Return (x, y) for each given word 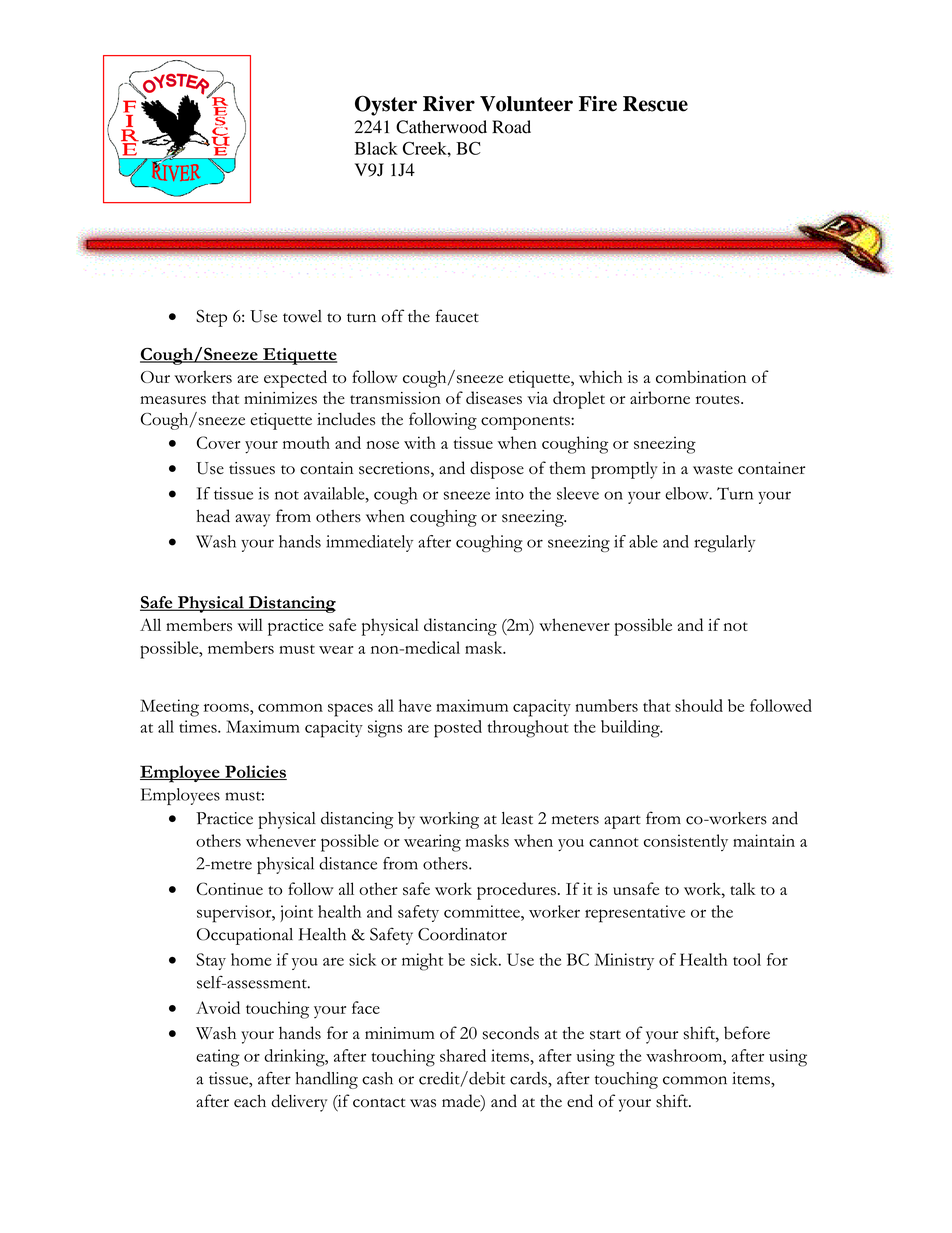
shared (463, 1055)
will (250, 624)
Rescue (655, 104)
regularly (724, 543)
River (449, 104)
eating (218, 1058)
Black (376, 148)
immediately (369, 543)
